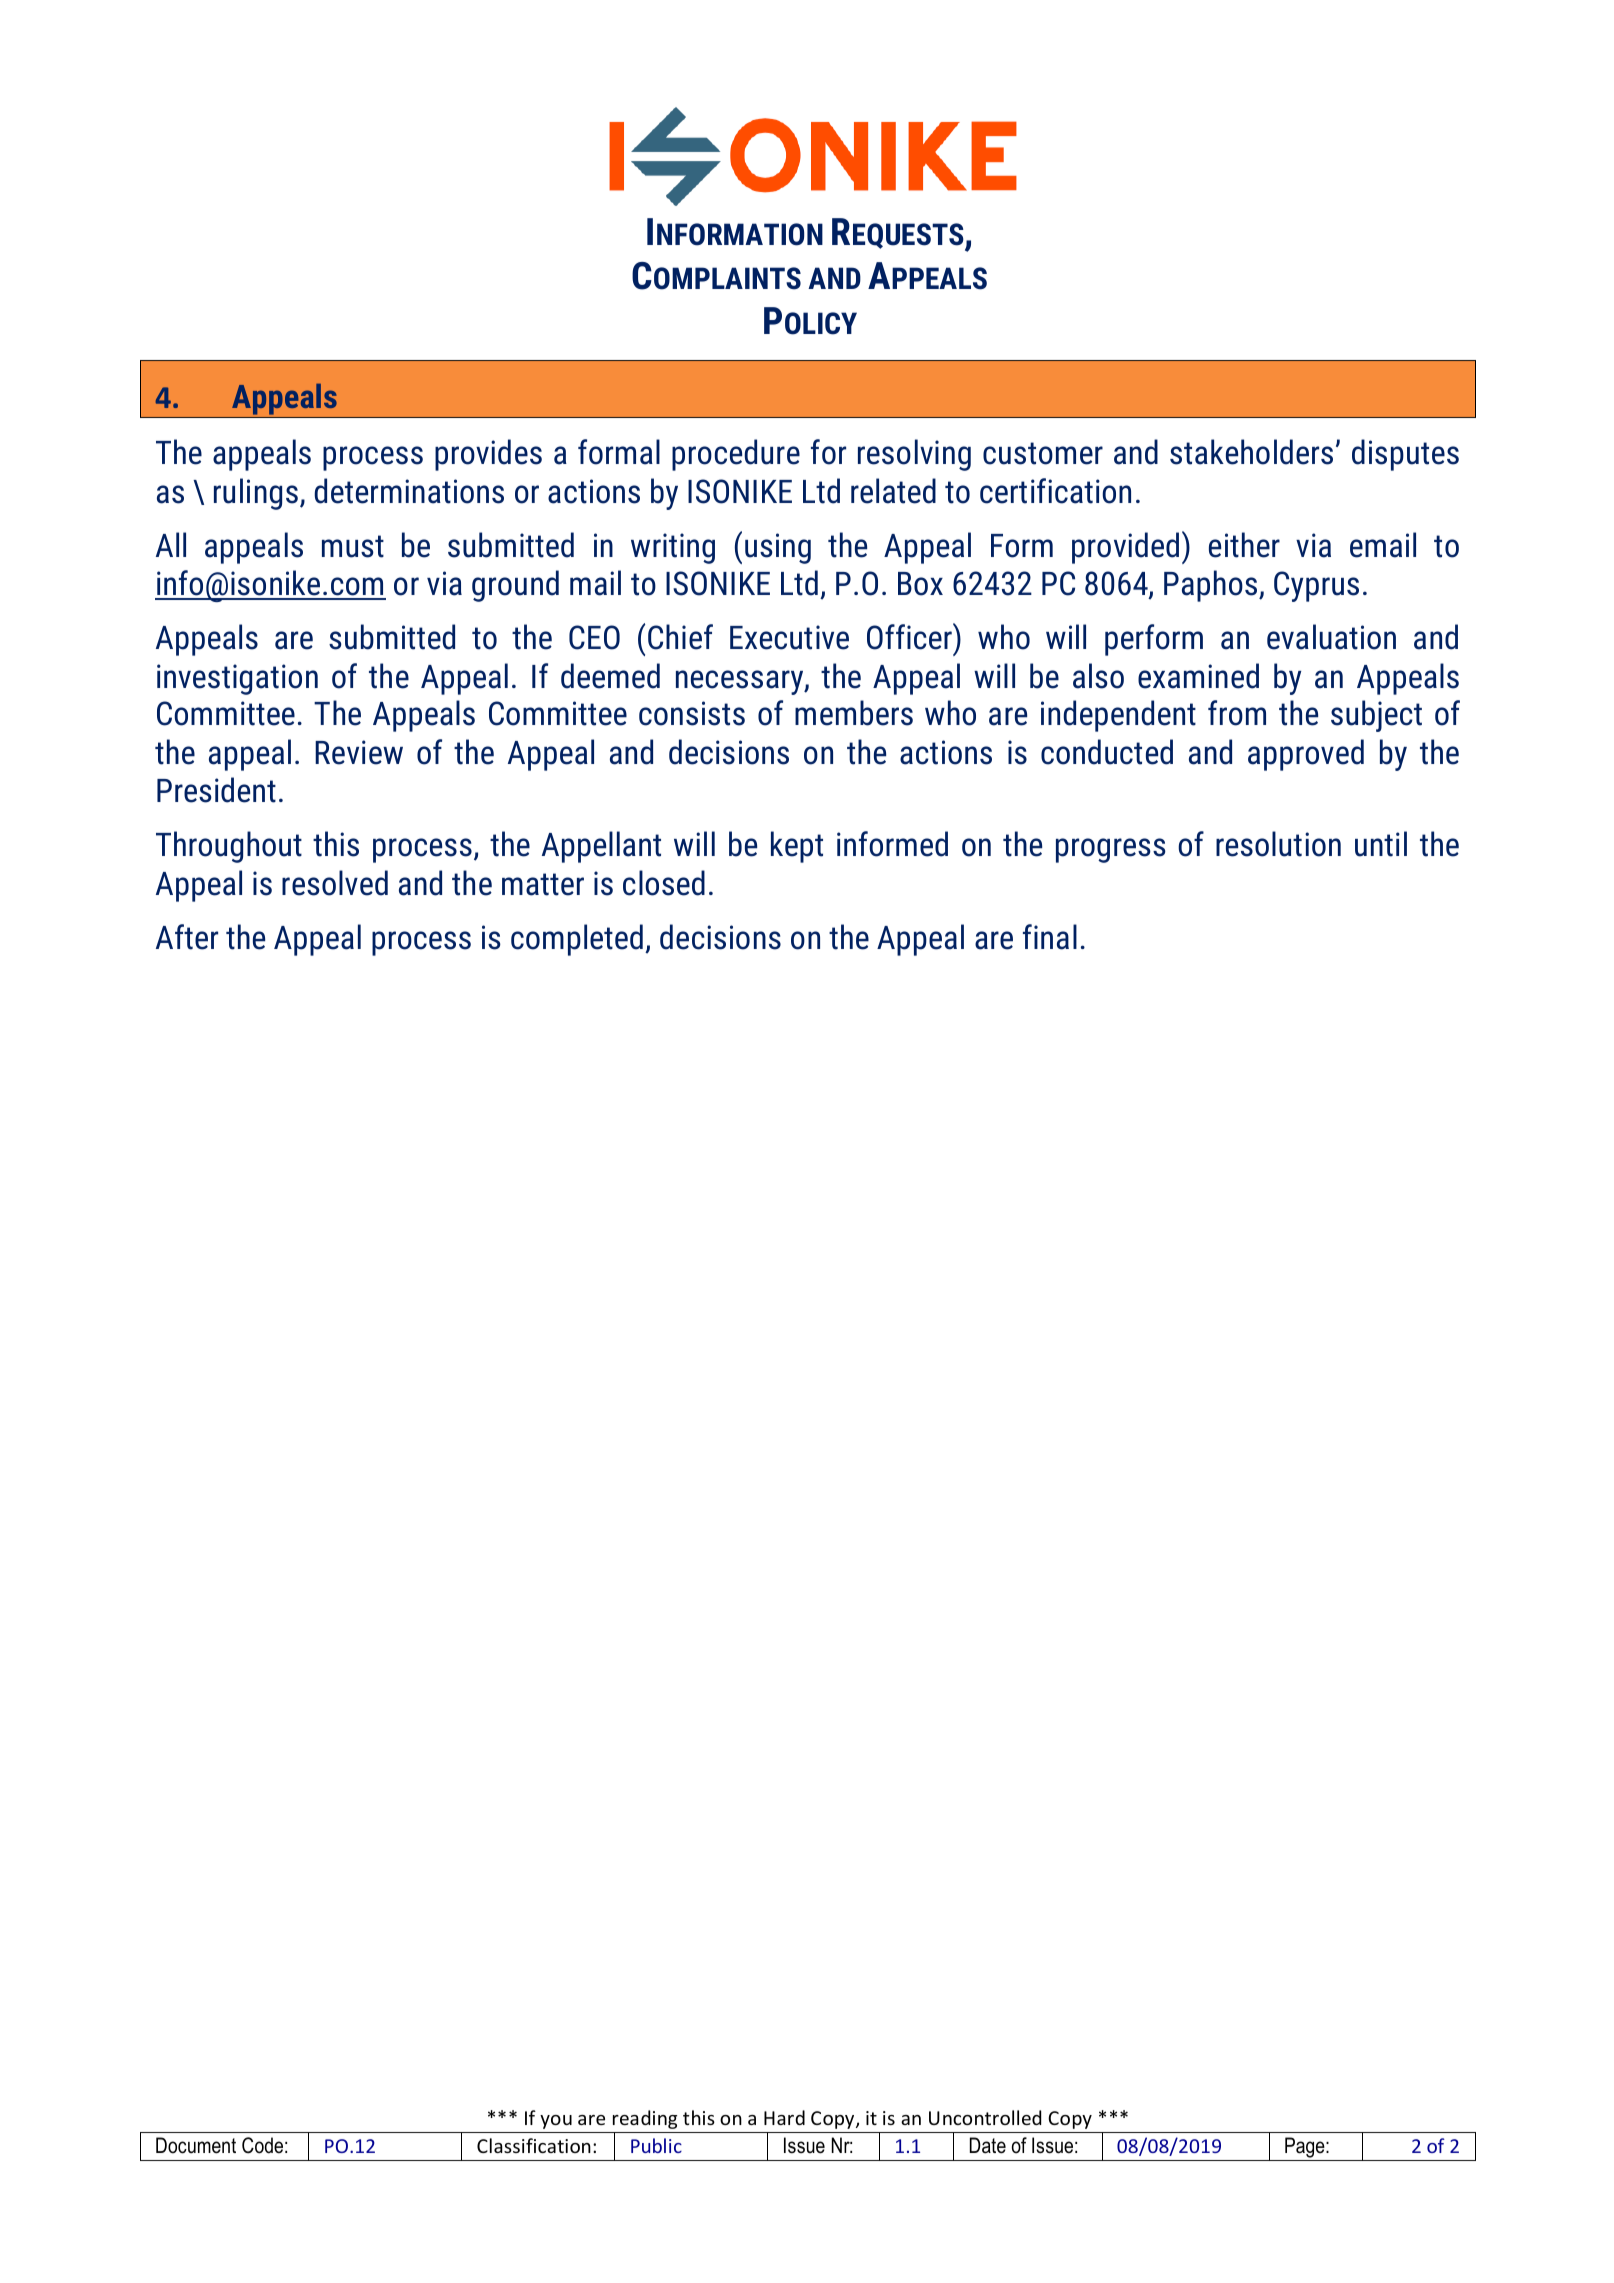 This image has height=2283, width=1614. Describe the element at coordinates (778, 548) in the image. I see `using` at that location.
